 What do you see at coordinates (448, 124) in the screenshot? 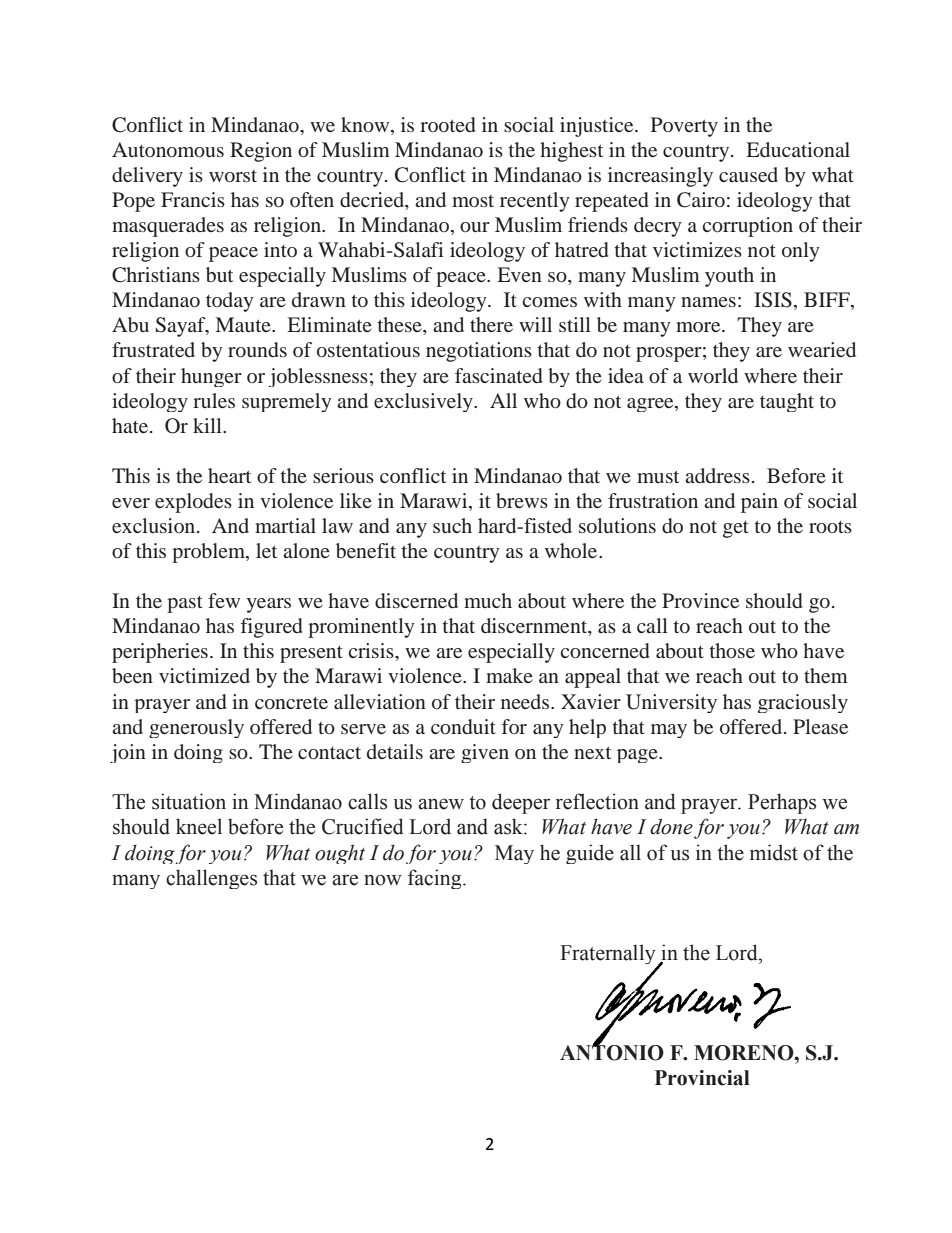
I see `rooted` at bounding box center [448, 124].
